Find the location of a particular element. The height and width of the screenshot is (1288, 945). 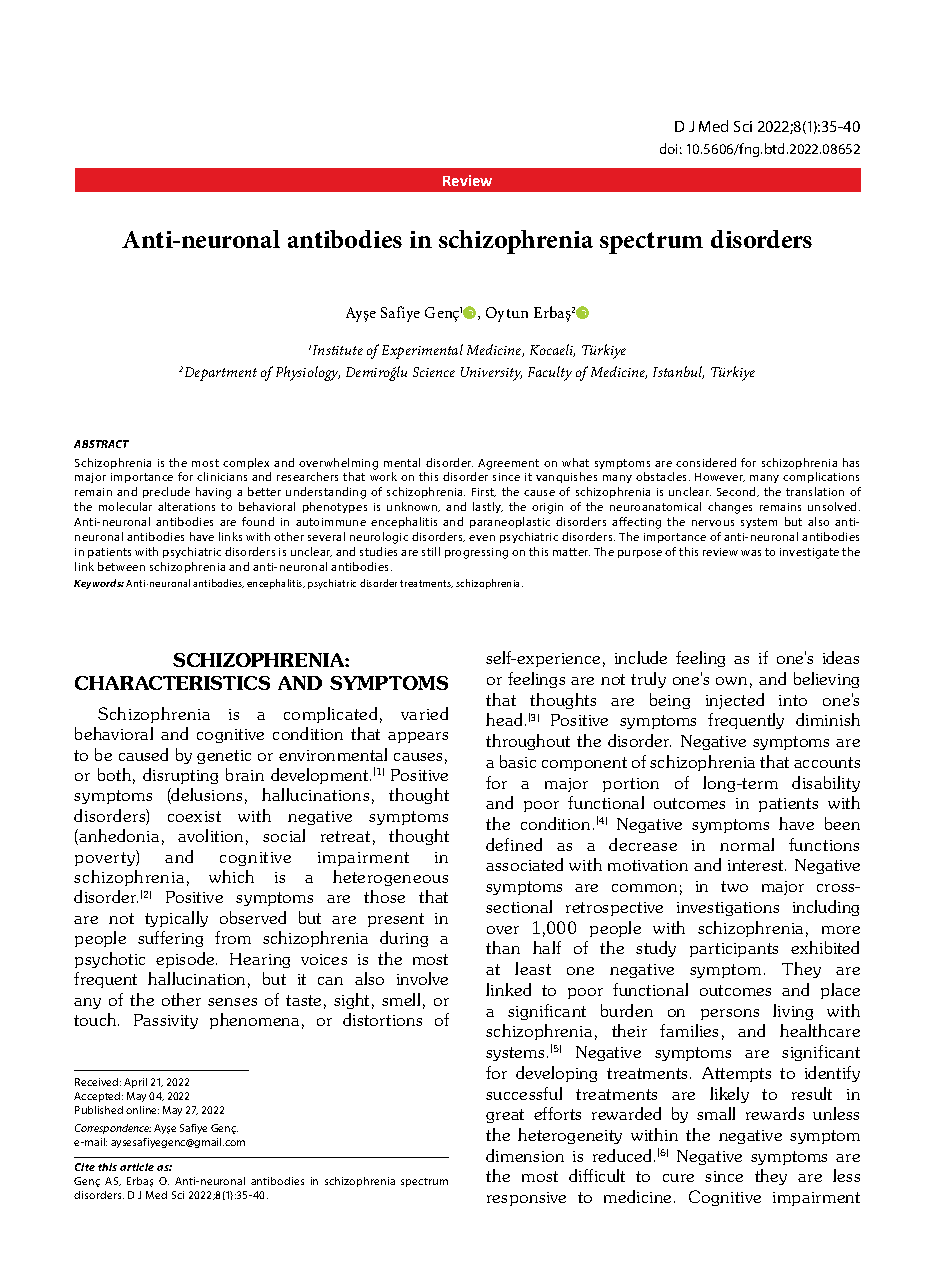

Department is located at coordinates (219, 374).
